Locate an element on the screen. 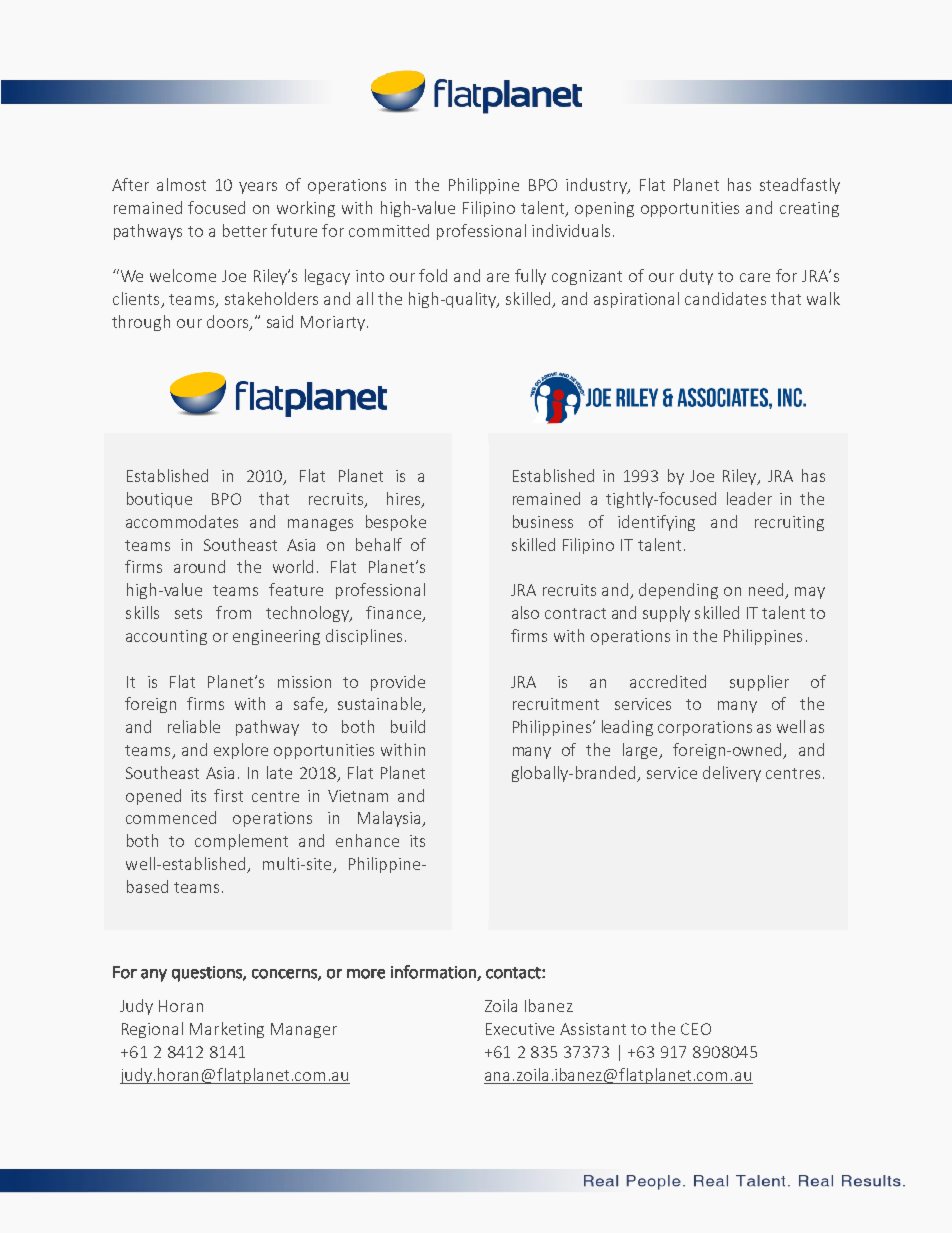 This screenshot has height=1233, width=952. doors is located at coordinates (229, 322).
